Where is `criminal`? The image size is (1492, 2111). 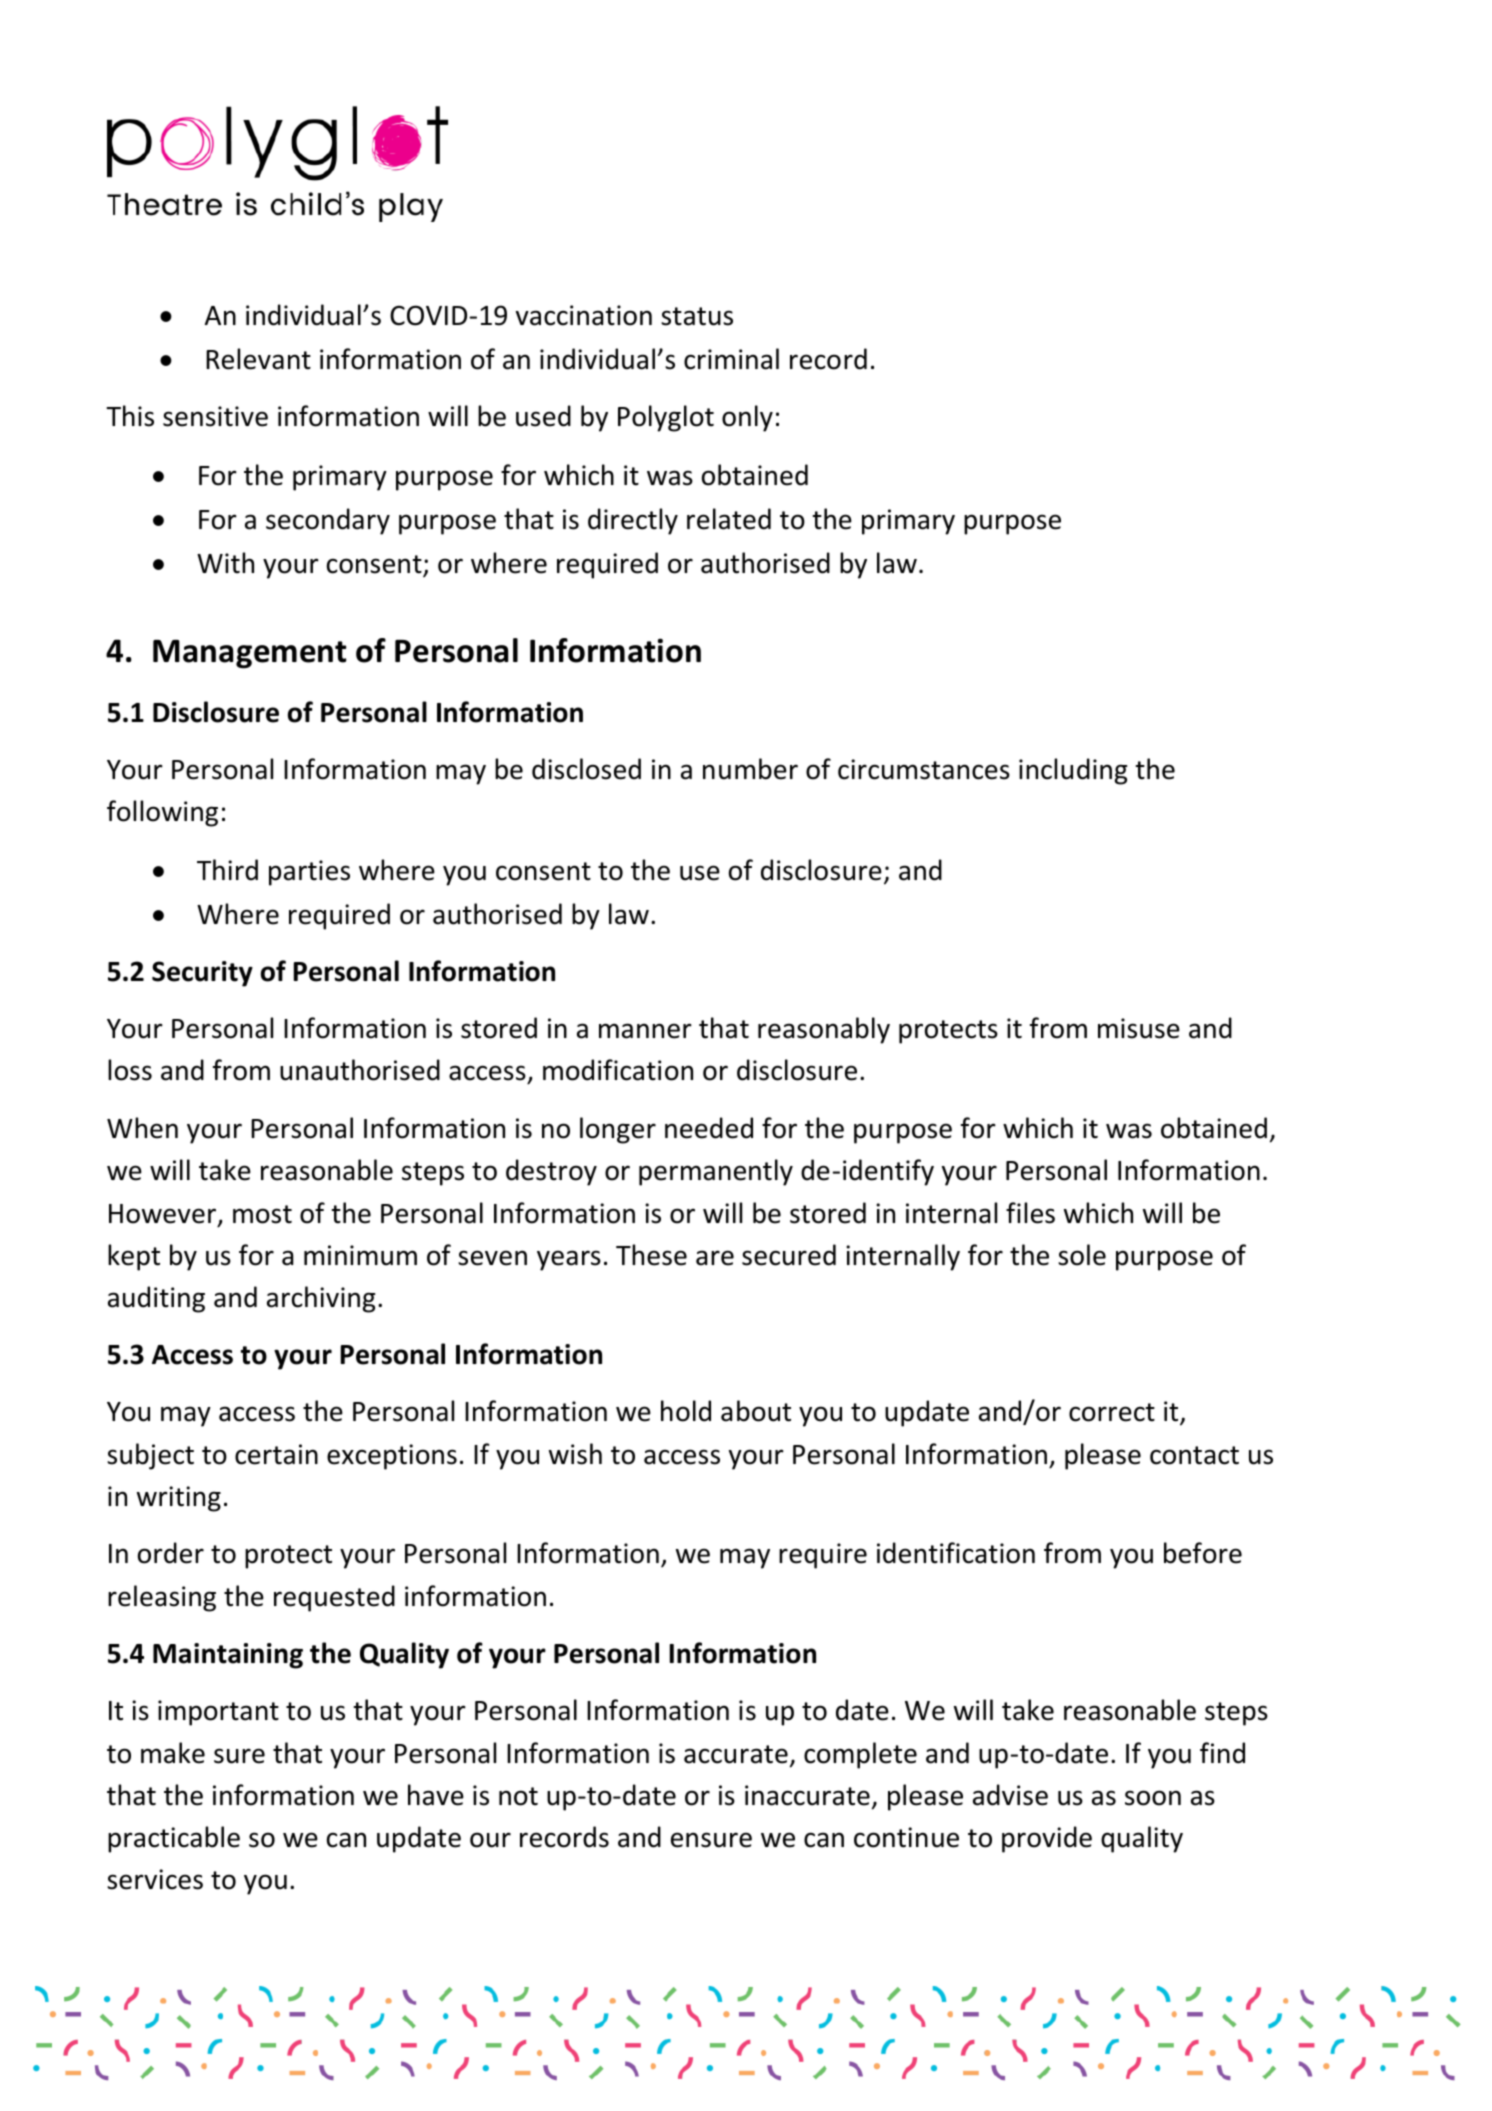
criminal is located at coordinates (731, 359).
